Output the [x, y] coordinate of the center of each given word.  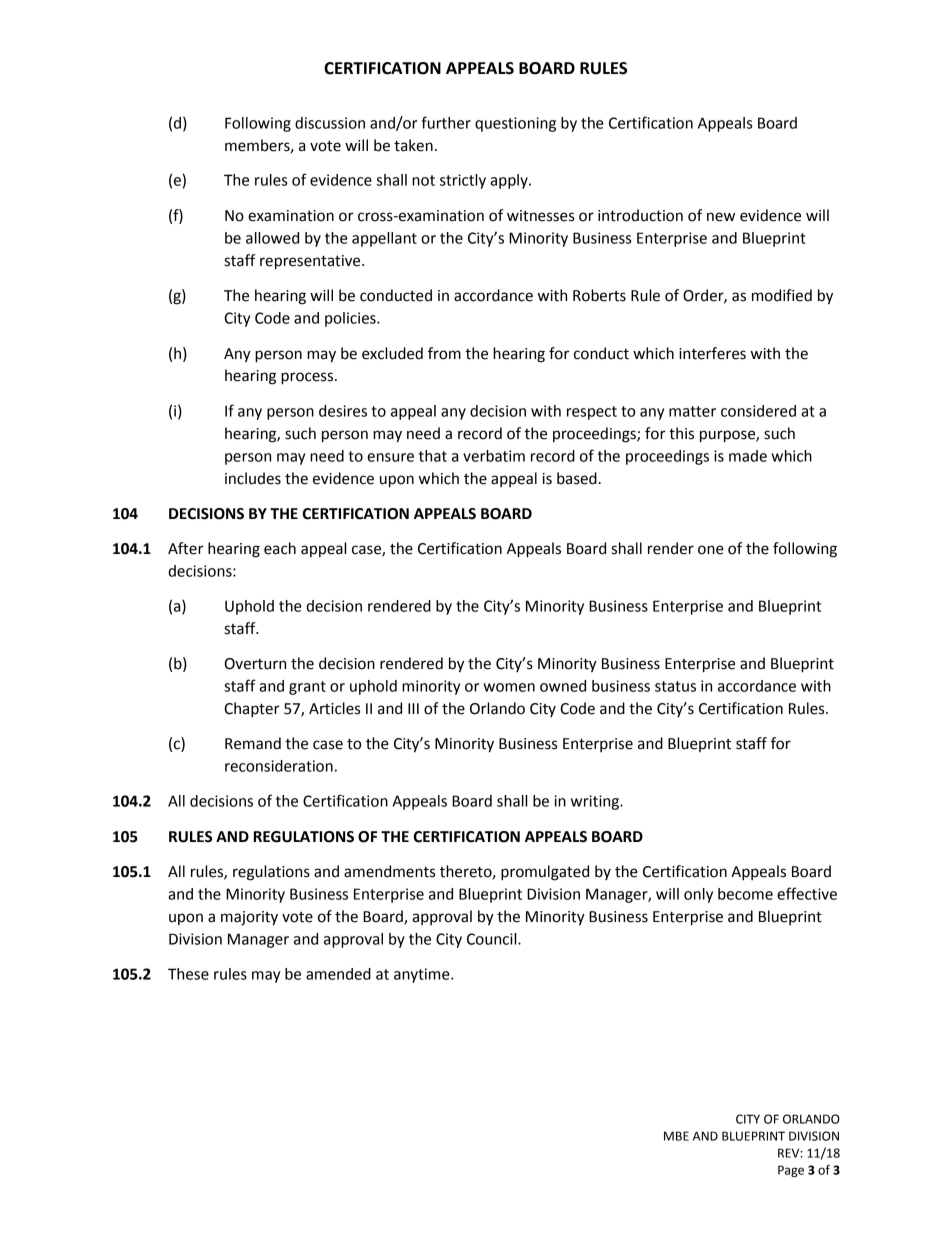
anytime [423, 975]
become [745, 894]
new [721, 217]
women [509, 687]
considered [758, 411]
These [188, 974]
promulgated [545, 873]
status [675, 686]
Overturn [255, 664]
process [308, 378]
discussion [330, 123]
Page [791, 1171]
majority [249, 918]
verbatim [494, 456]
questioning [515, 124]
